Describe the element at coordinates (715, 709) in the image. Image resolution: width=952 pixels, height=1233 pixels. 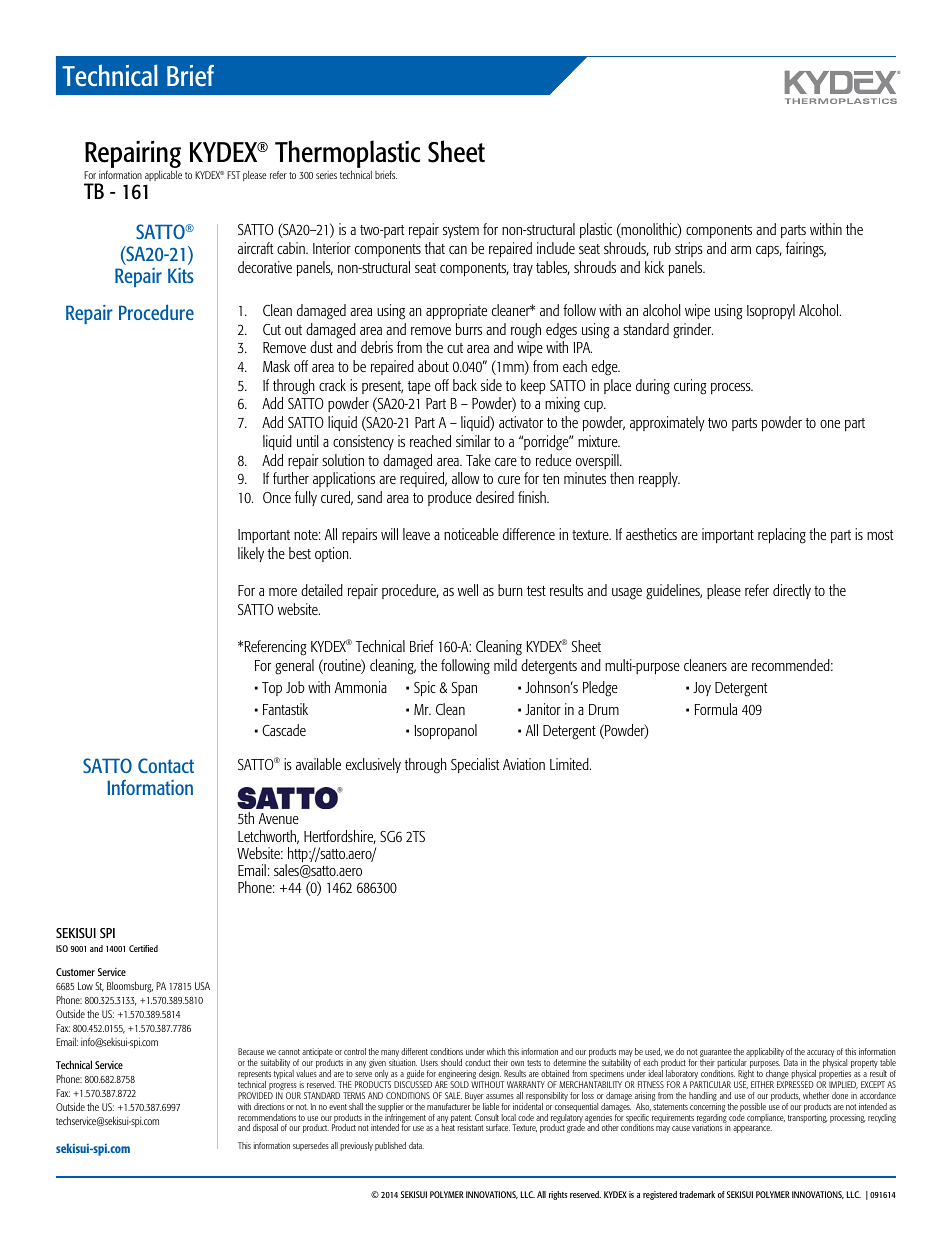
I see `Formula` at that location.
